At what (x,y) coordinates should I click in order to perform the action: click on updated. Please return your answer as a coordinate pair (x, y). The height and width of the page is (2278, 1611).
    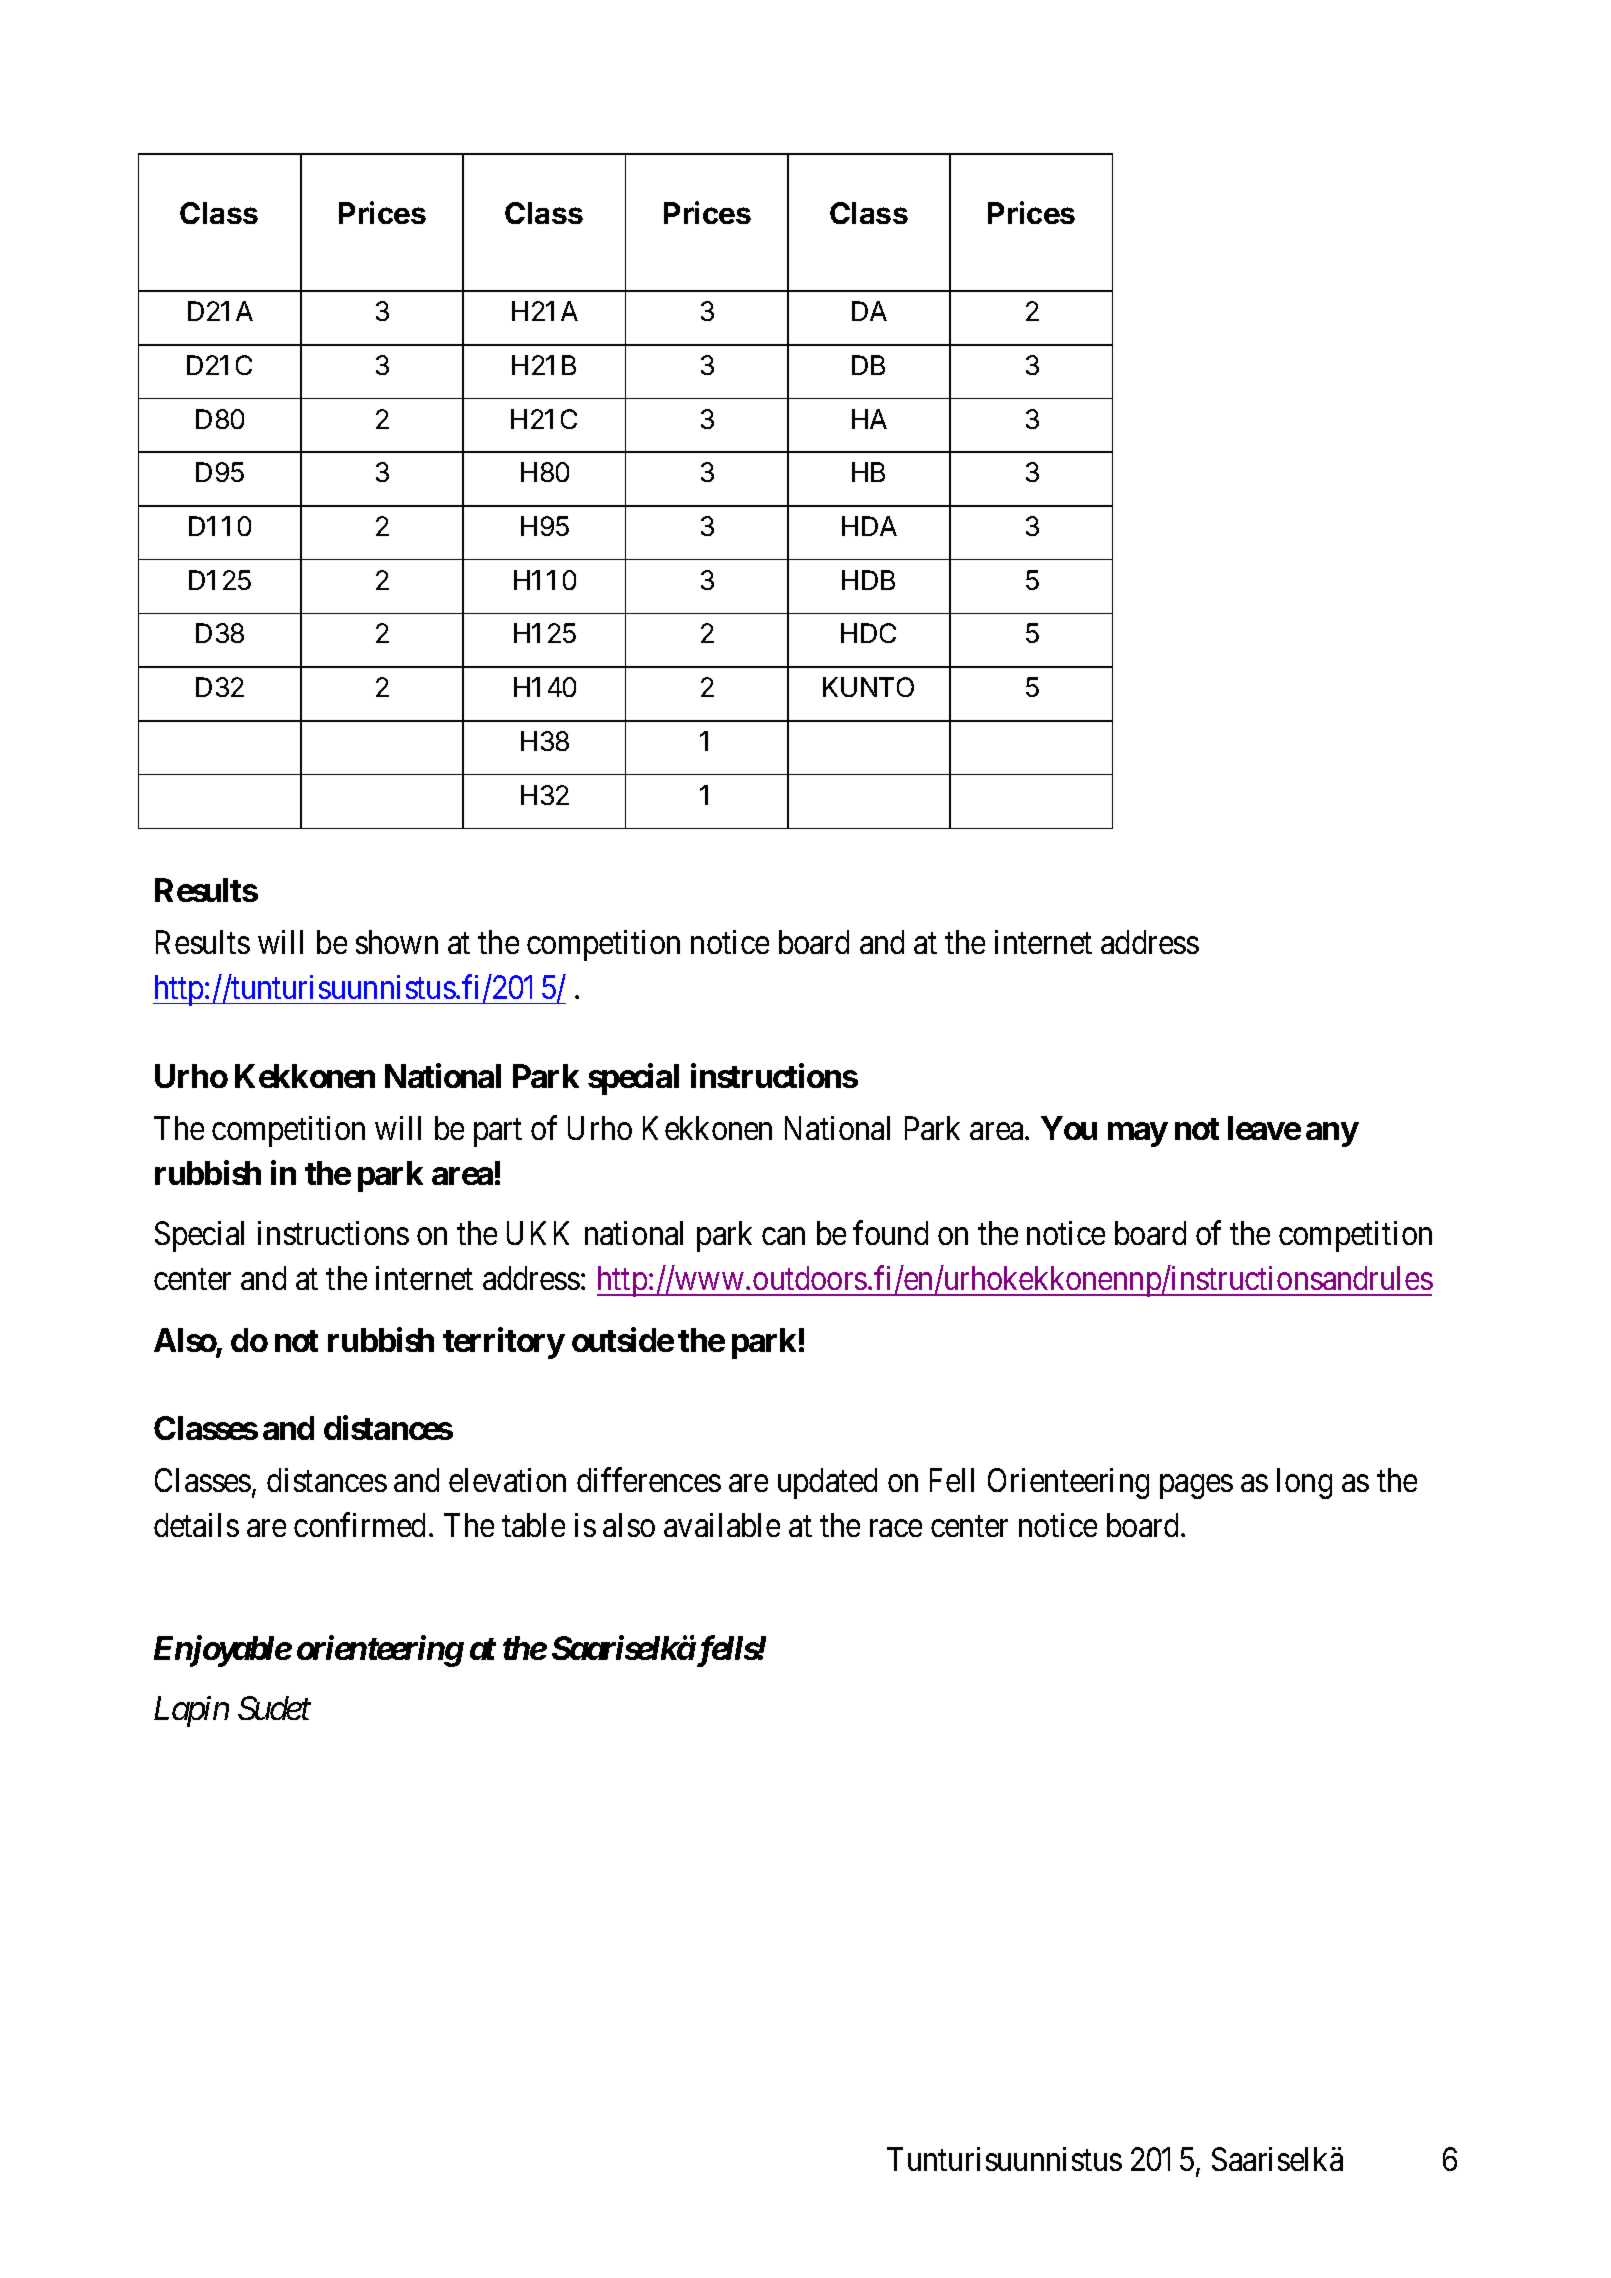
    Looking at the image, I should click on (827, 1483).
